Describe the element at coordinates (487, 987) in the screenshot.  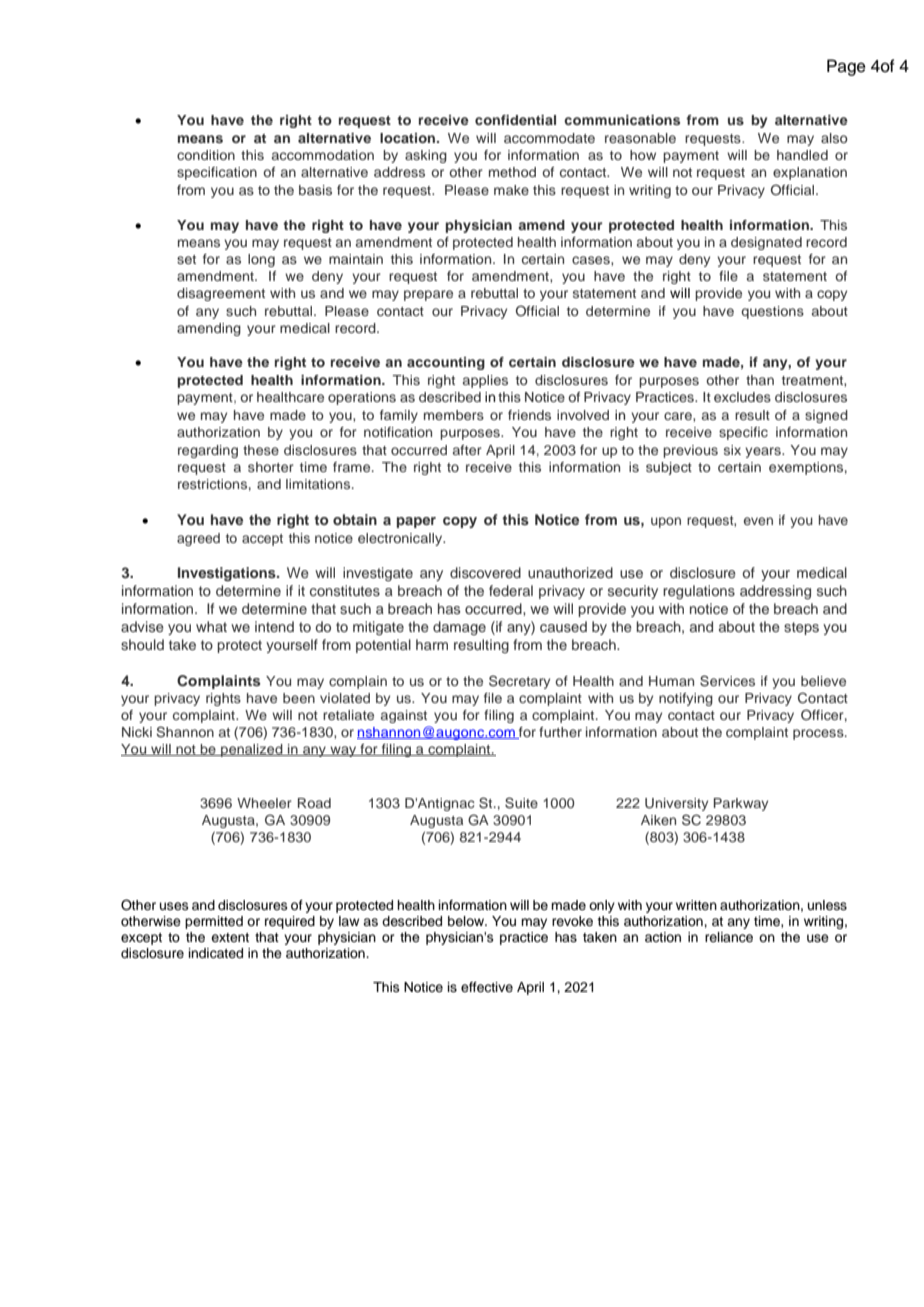
I see `effective` at that location.
